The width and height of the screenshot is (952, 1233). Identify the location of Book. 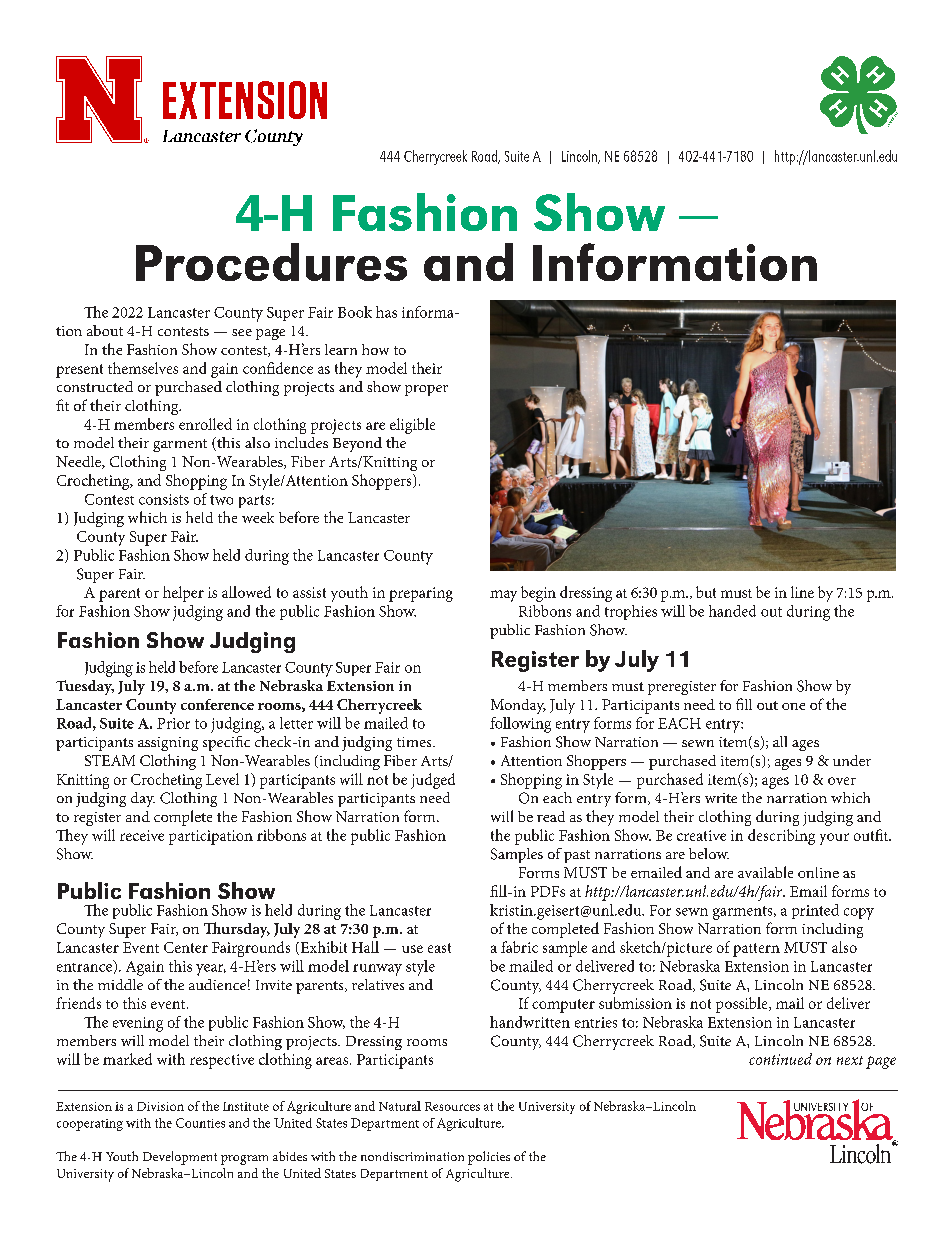
(355, 312).
